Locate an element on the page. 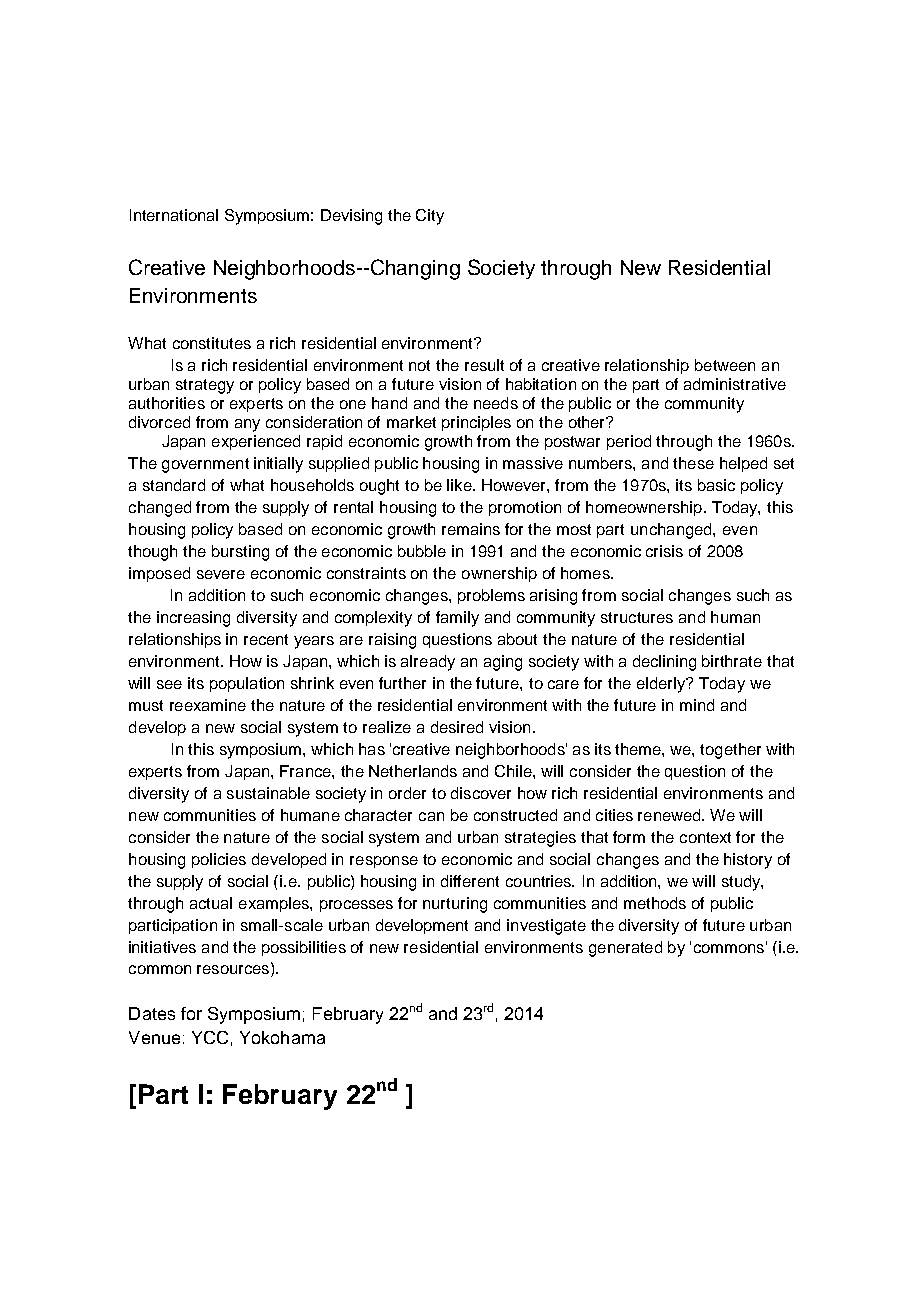 This page has height=1308, width=924. like is located at coordinates (460, 485).
